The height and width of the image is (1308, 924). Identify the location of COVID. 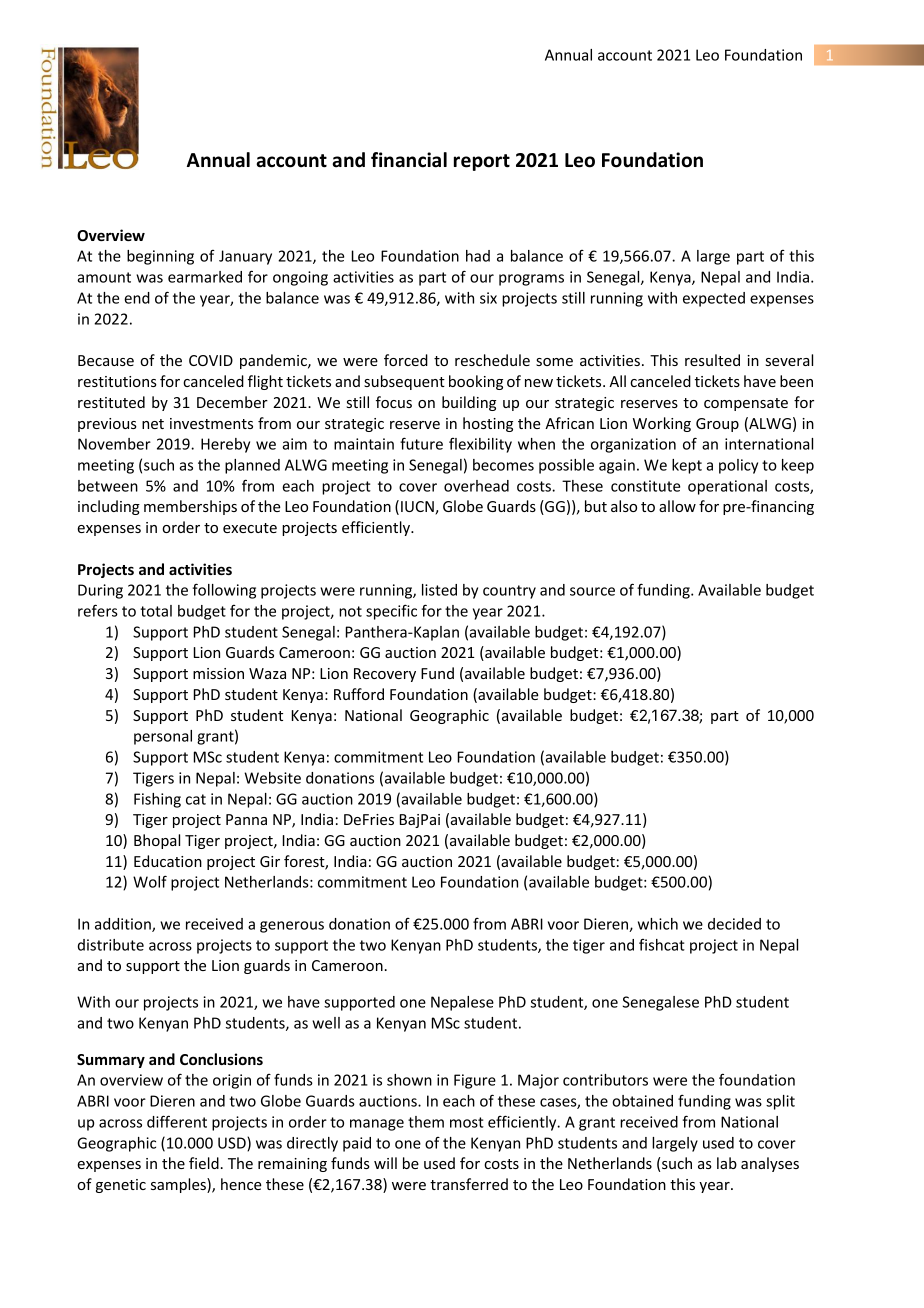
(211, 360).
